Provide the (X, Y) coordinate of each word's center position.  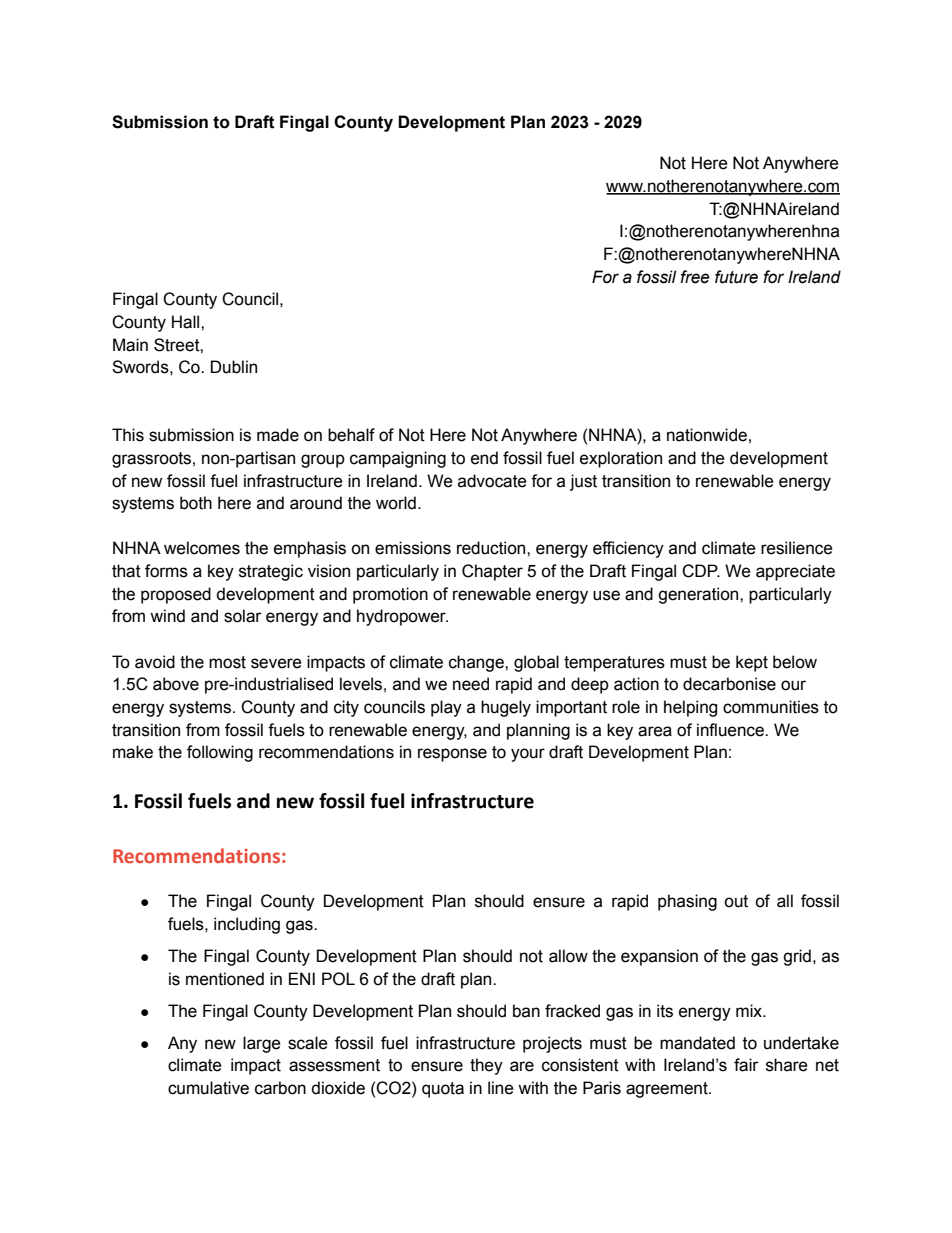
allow (568, 956)
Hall (187, 322)
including (247, 925)
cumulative (208, 1088)
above (176, 684)
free (695, 277)
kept (752, 663)
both (196, 503)
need (471, 684)
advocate (492, 481)
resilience (797, 548)
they (486, 1066)
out (736, 901)
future (736, 277)
